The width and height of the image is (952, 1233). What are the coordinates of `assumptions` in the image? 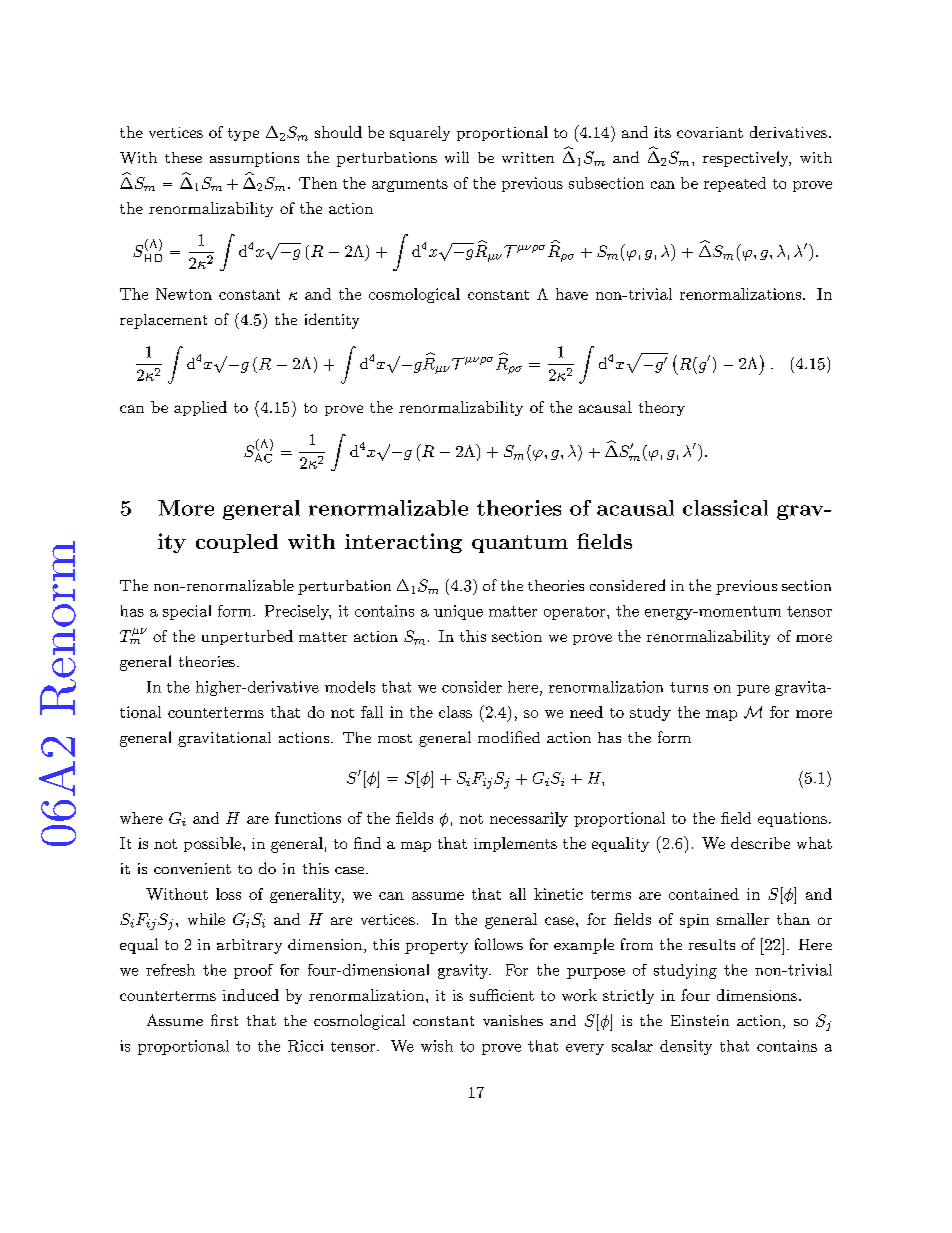 It's located at (254, 159).
